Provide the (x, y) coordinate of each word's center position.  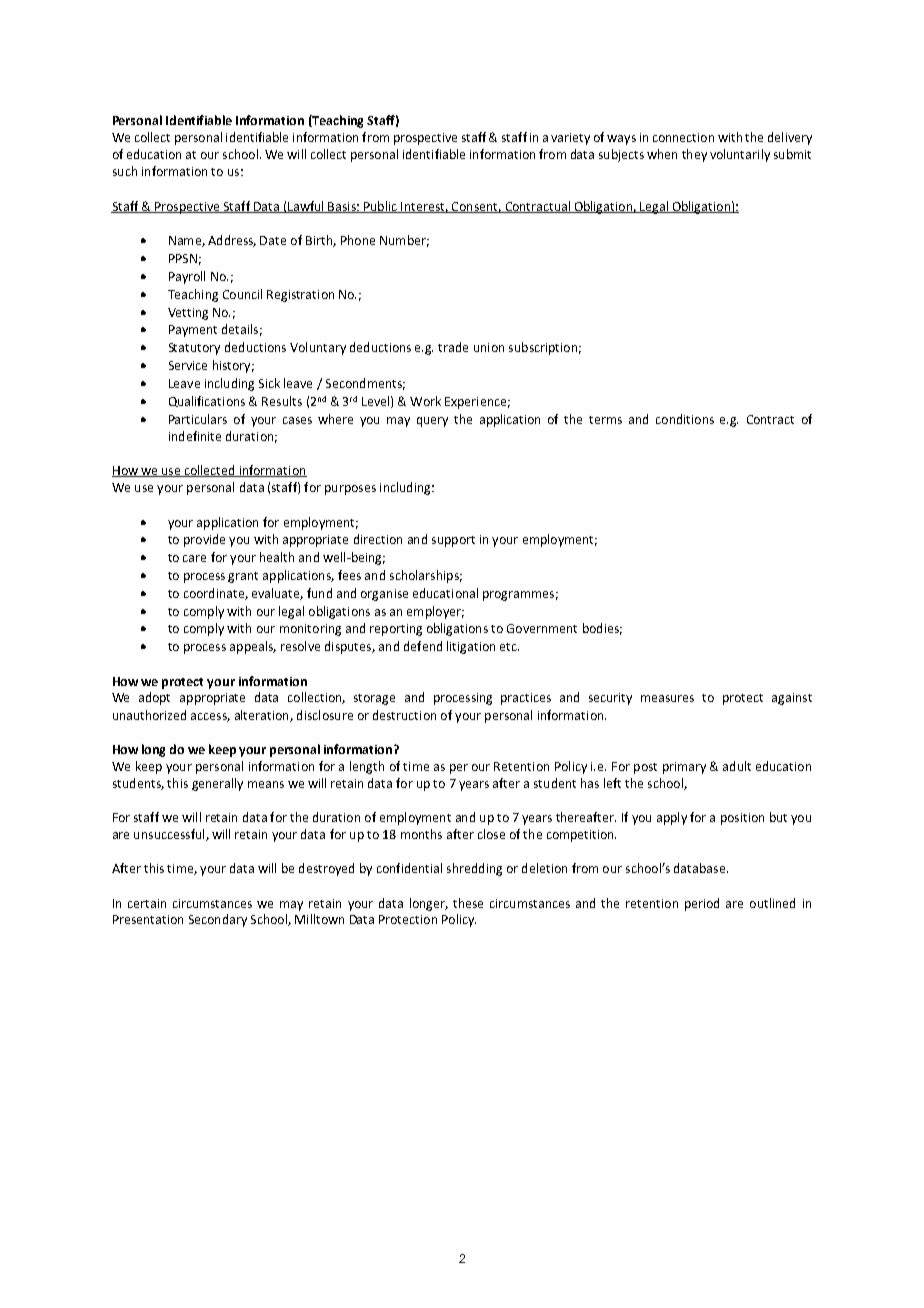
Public (380, 207)
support (453, 541)
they (694, 155)
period (702, 904)
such (125, 171)
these (468, 903)
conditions (685, 419)
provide (204, 540)
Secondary (218, 920)
